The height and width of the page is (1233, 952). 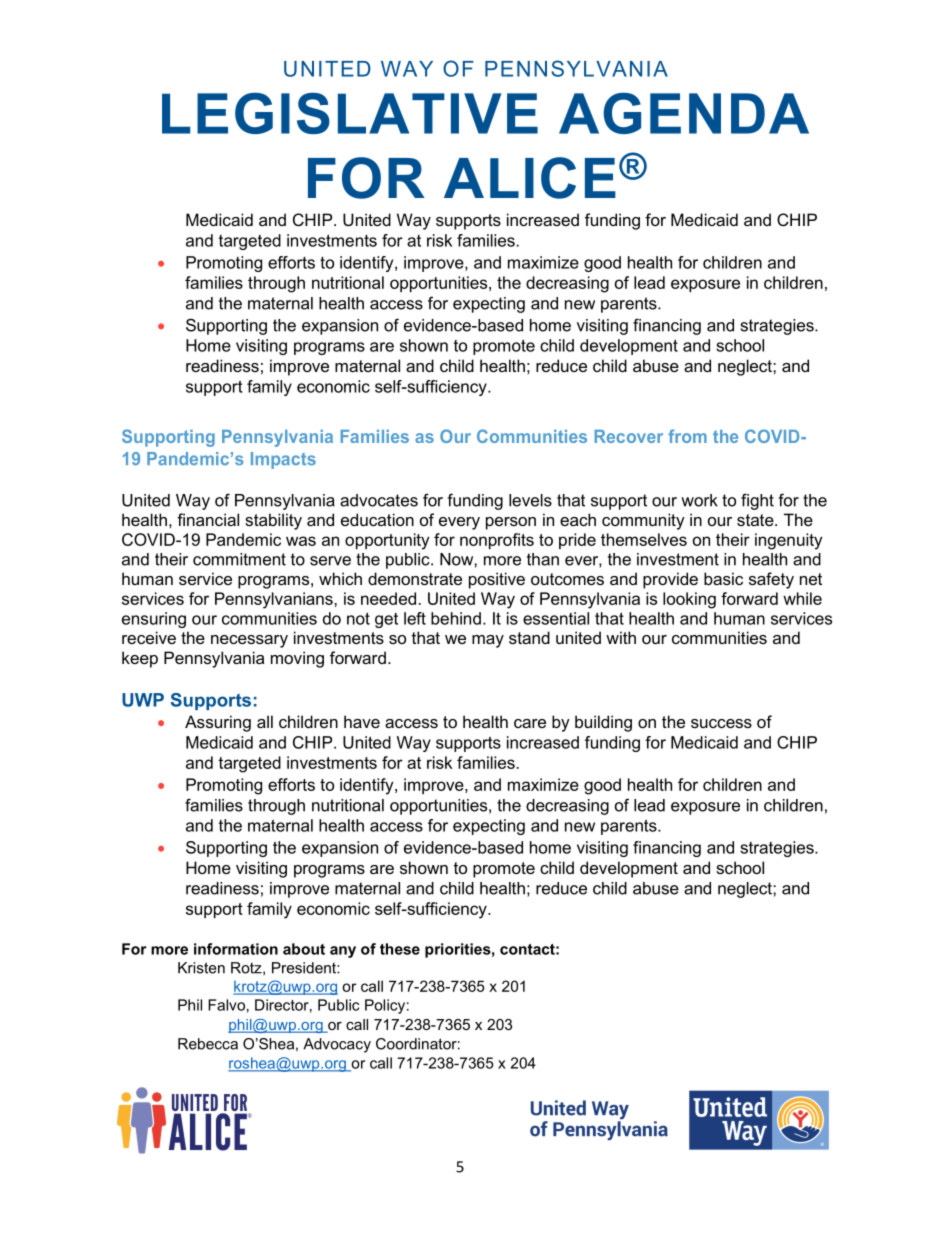 I want to click on AGENDA, so click(x=684, y=113).
